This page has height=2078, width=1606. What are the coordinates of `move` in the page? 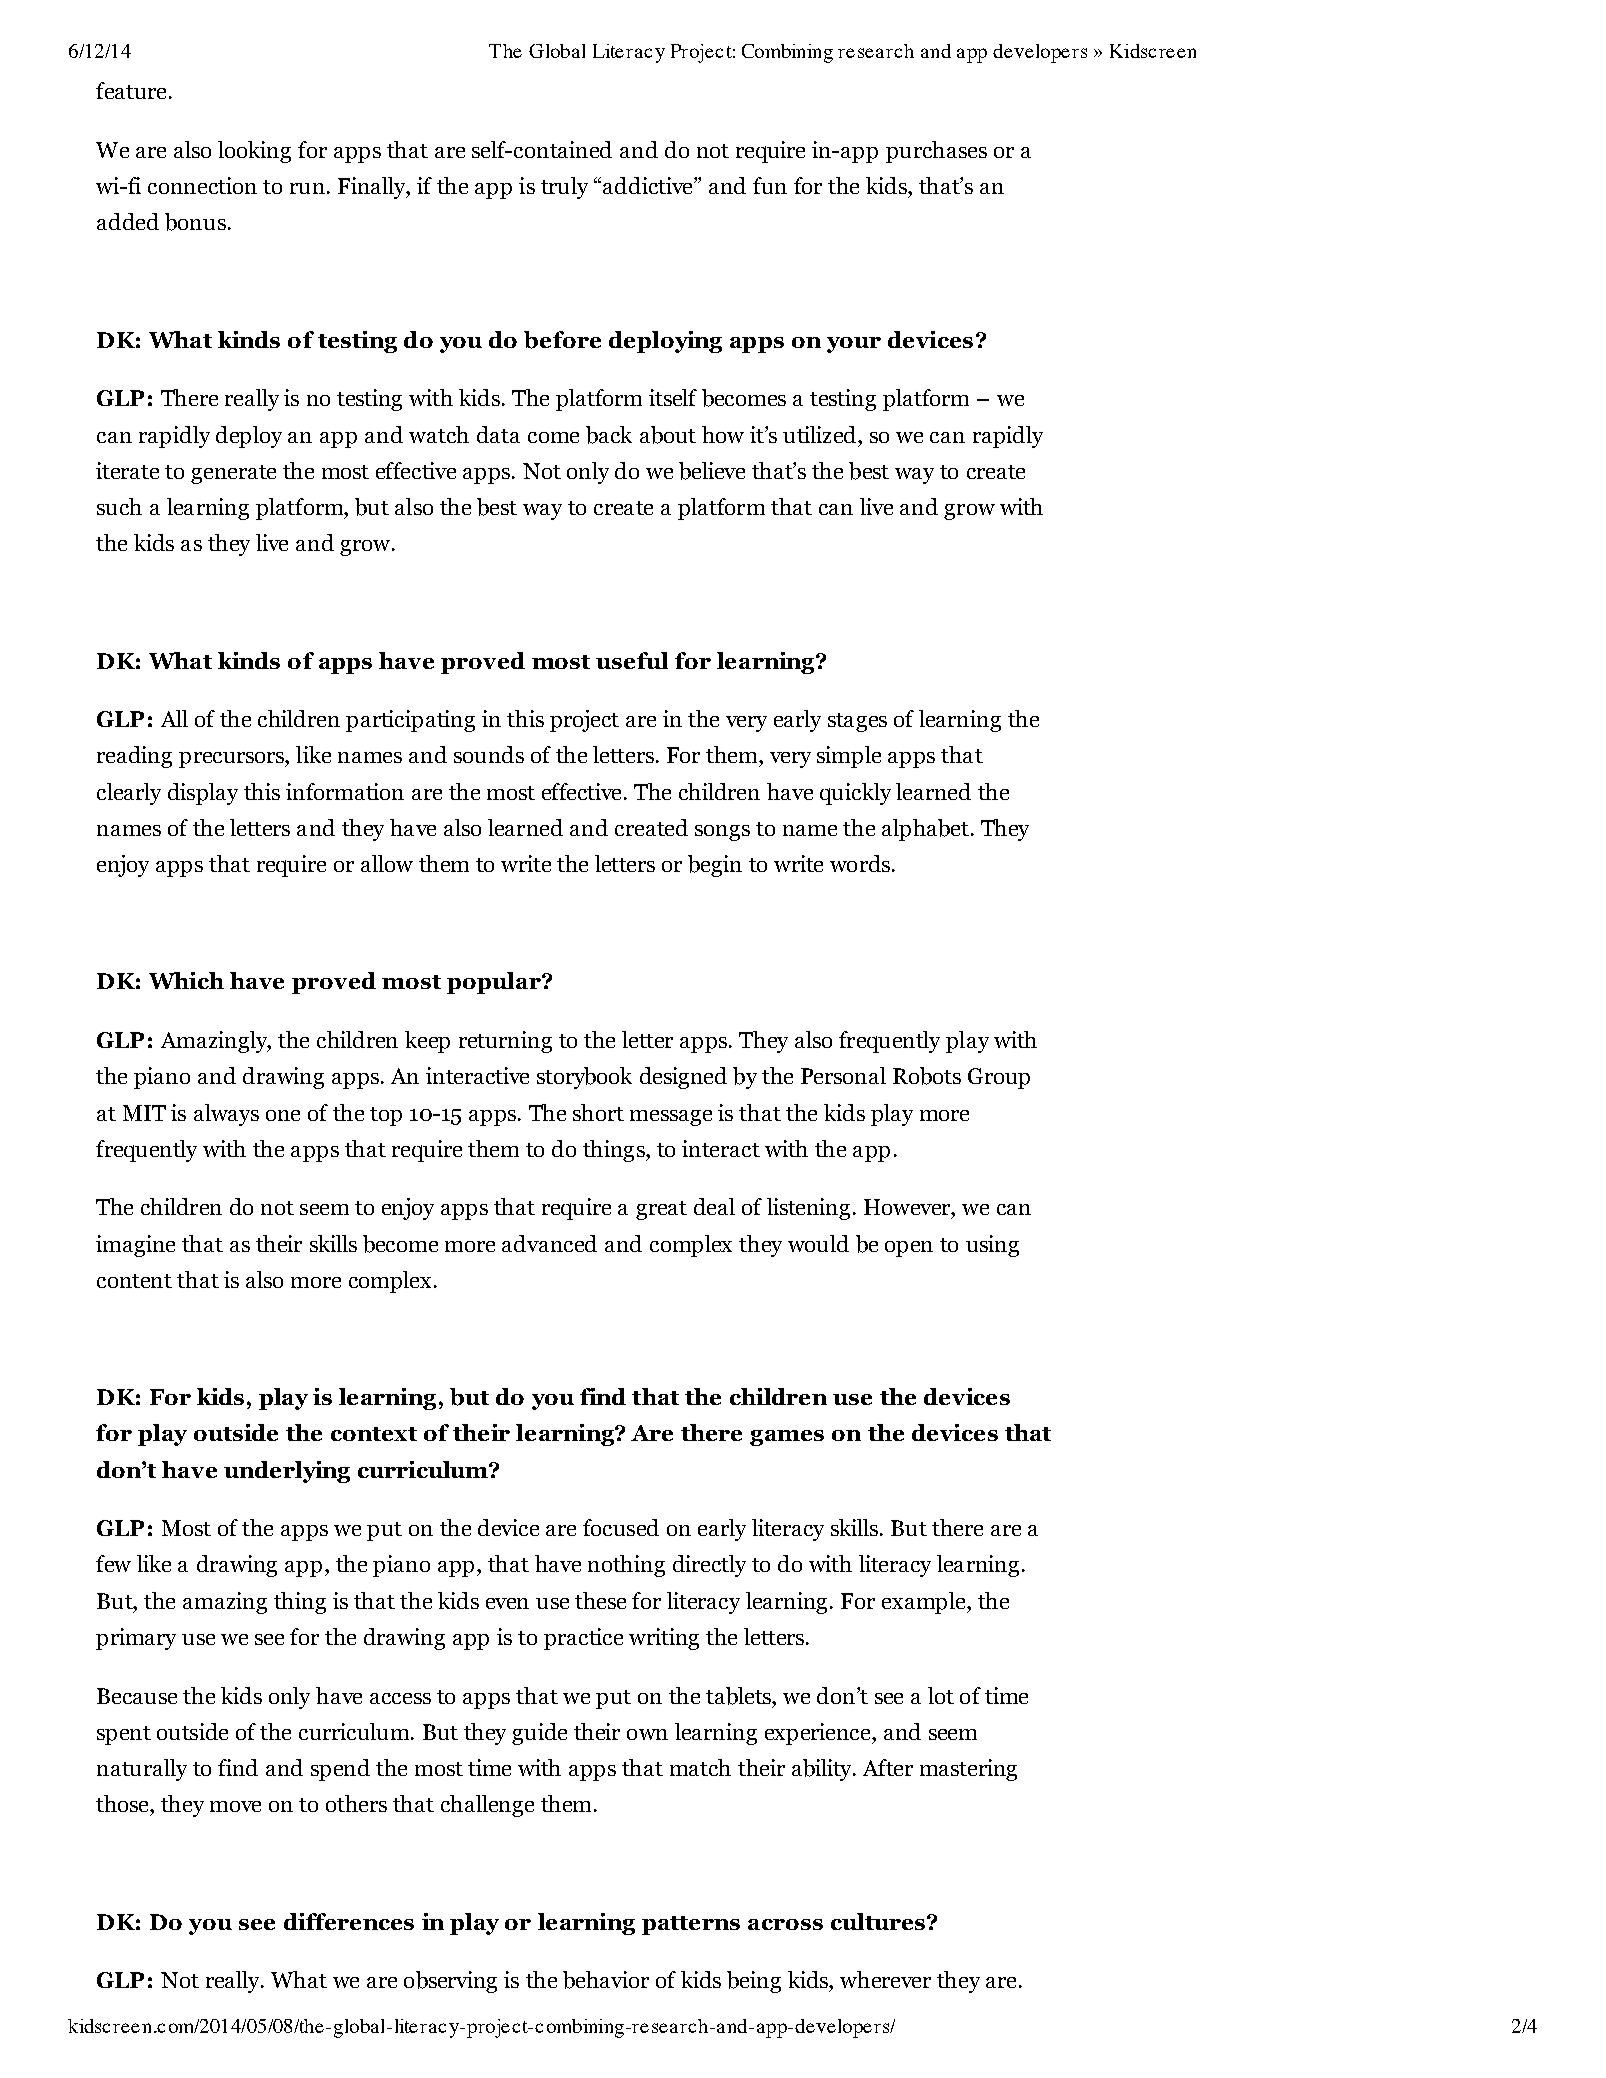 It's located at (235, 1806).
